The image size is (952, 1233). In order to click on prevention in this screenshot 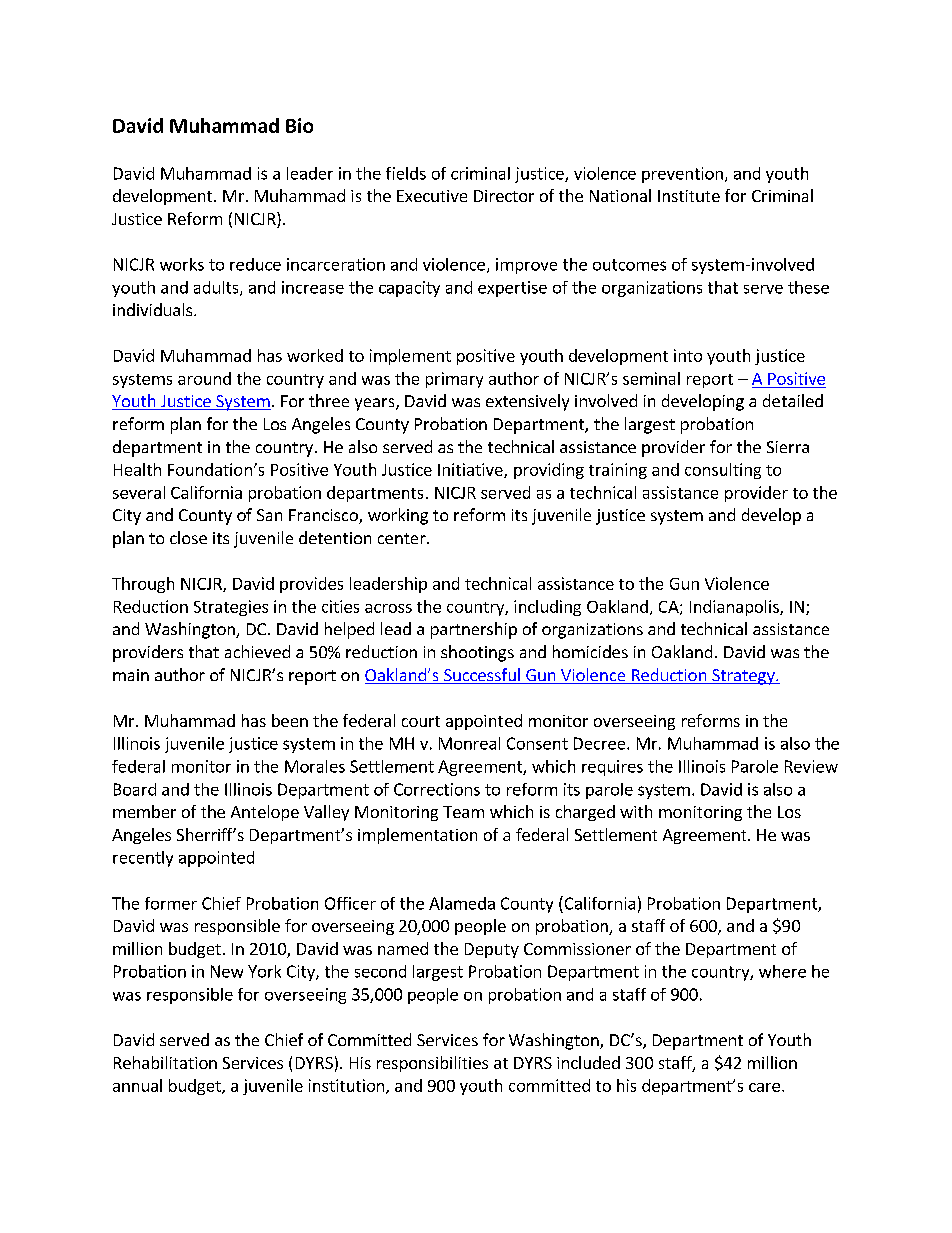, I will do `click(682, 175)`.
